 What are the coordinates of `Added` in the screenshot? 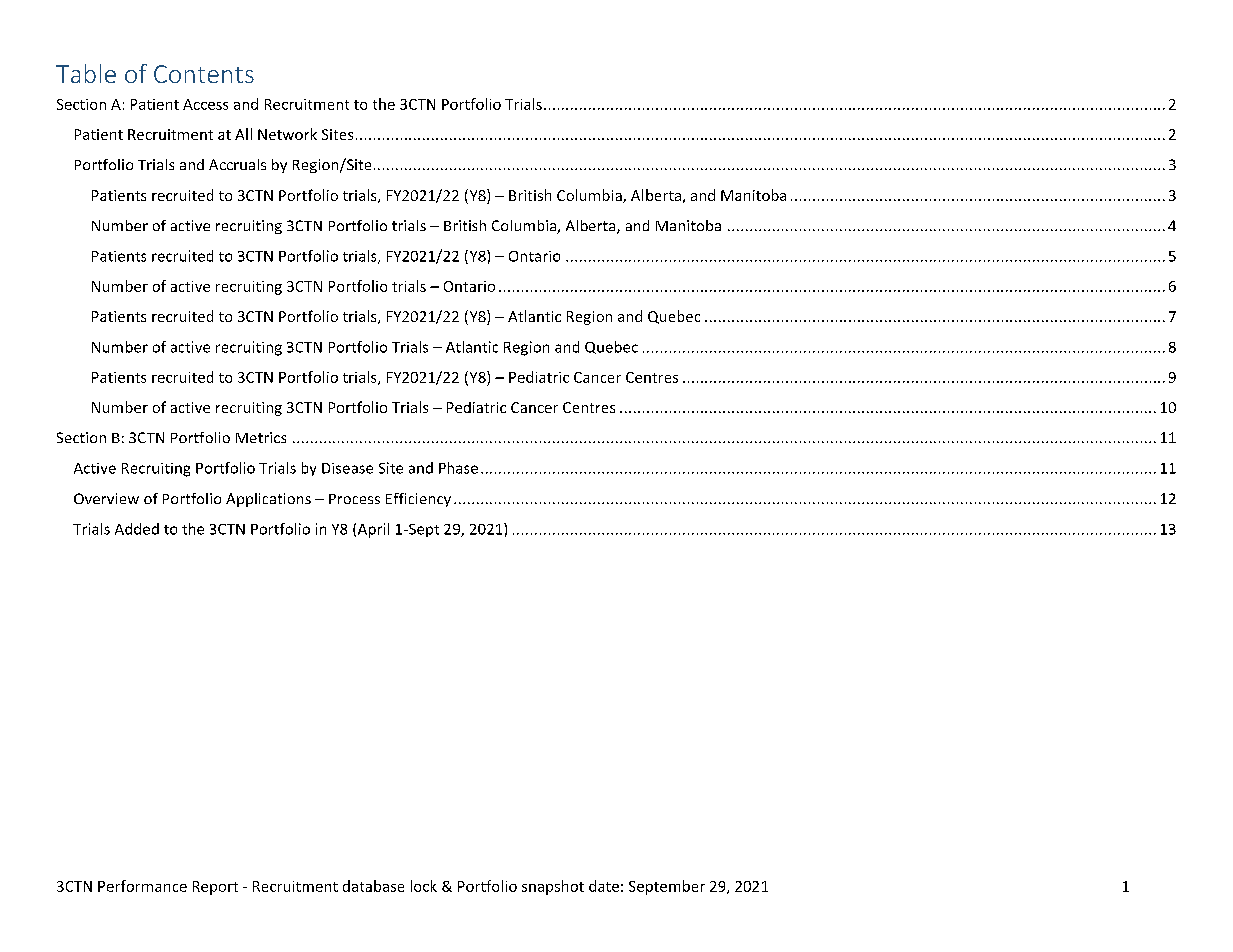 It's located at (137, 529).
